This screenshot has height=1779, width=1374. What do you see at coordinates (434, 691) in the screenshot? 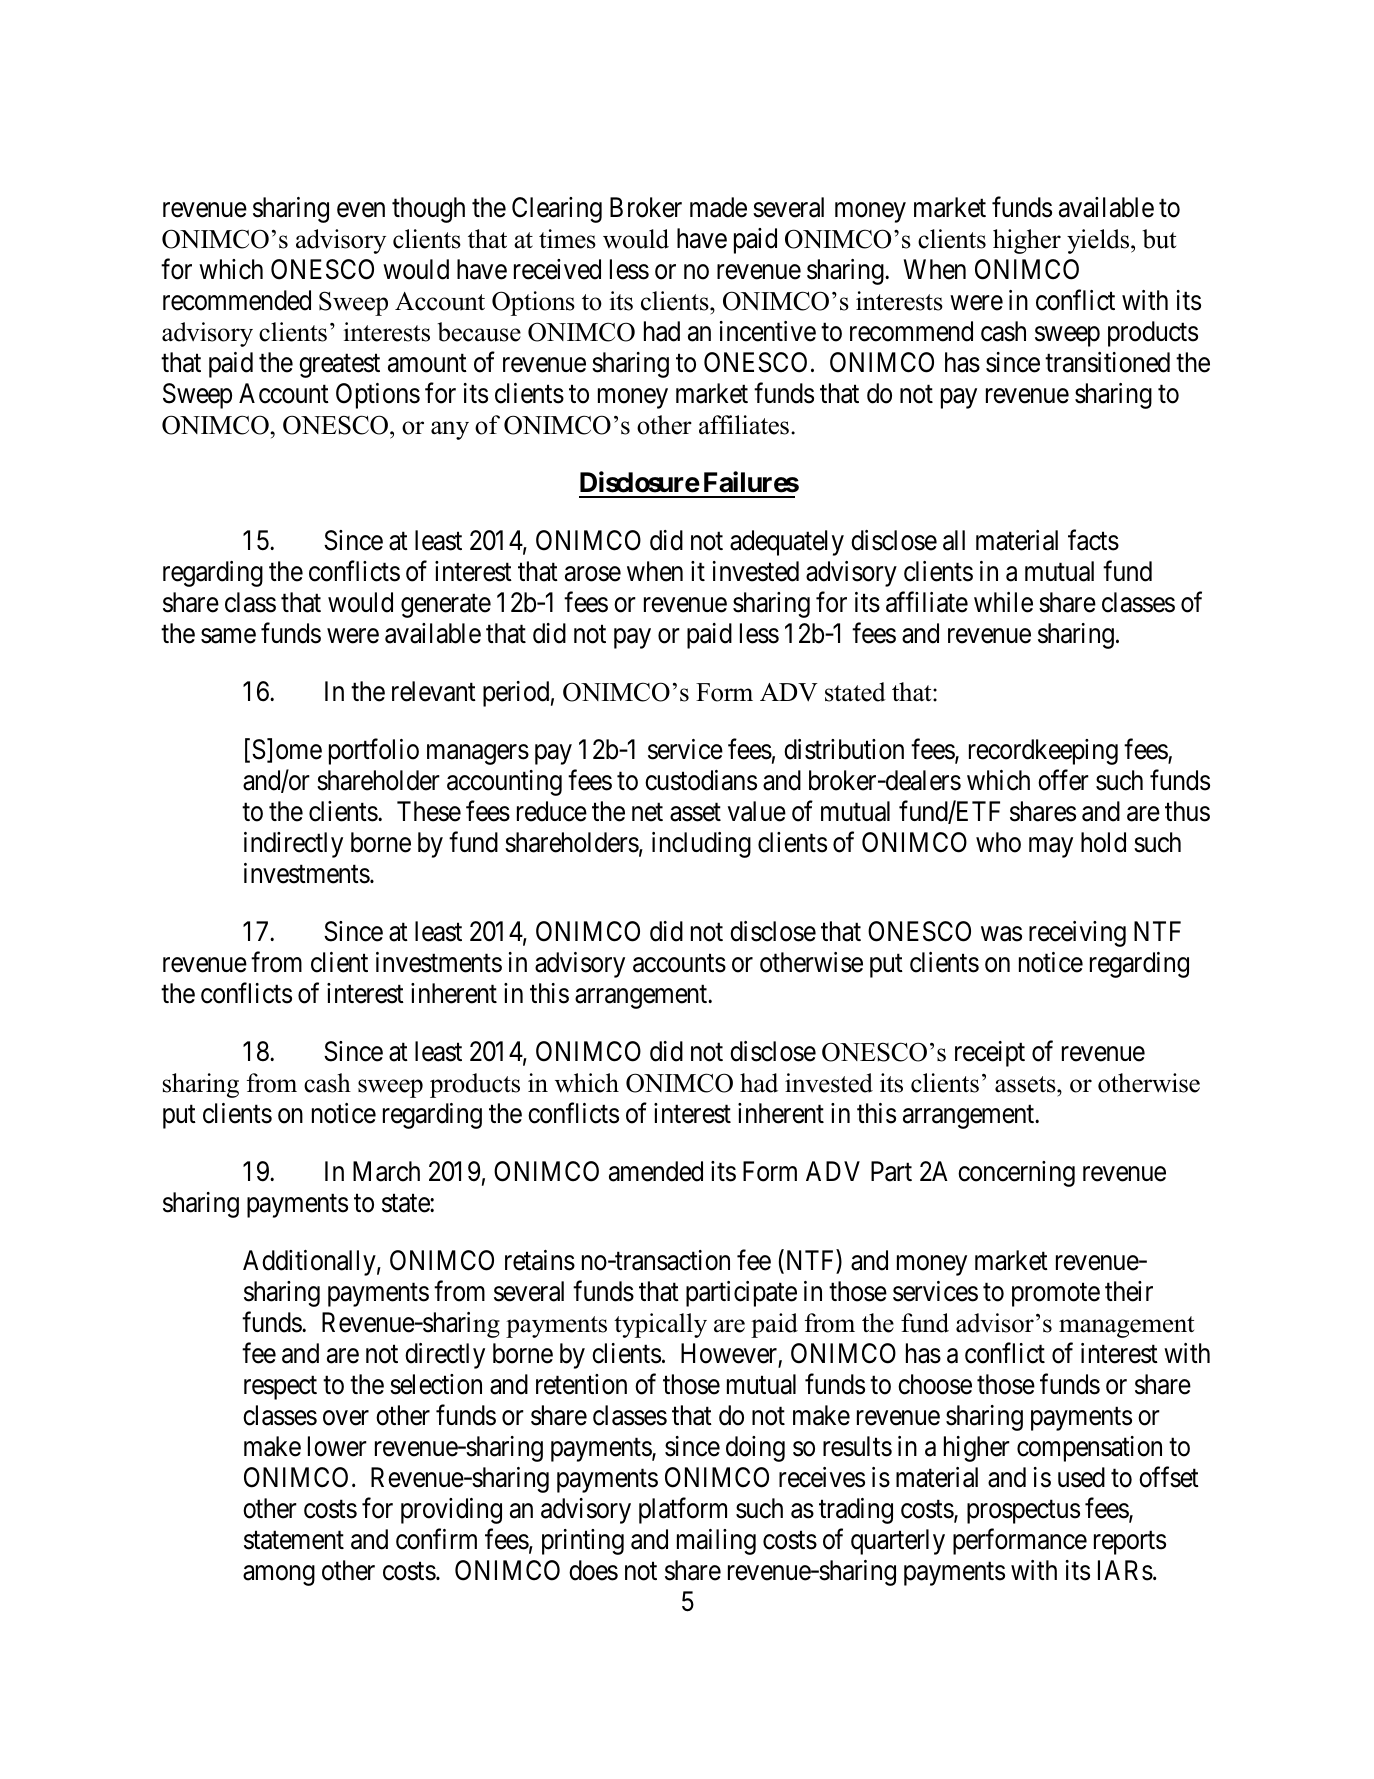
I see `relevant` at bounding box center [434, 691].
